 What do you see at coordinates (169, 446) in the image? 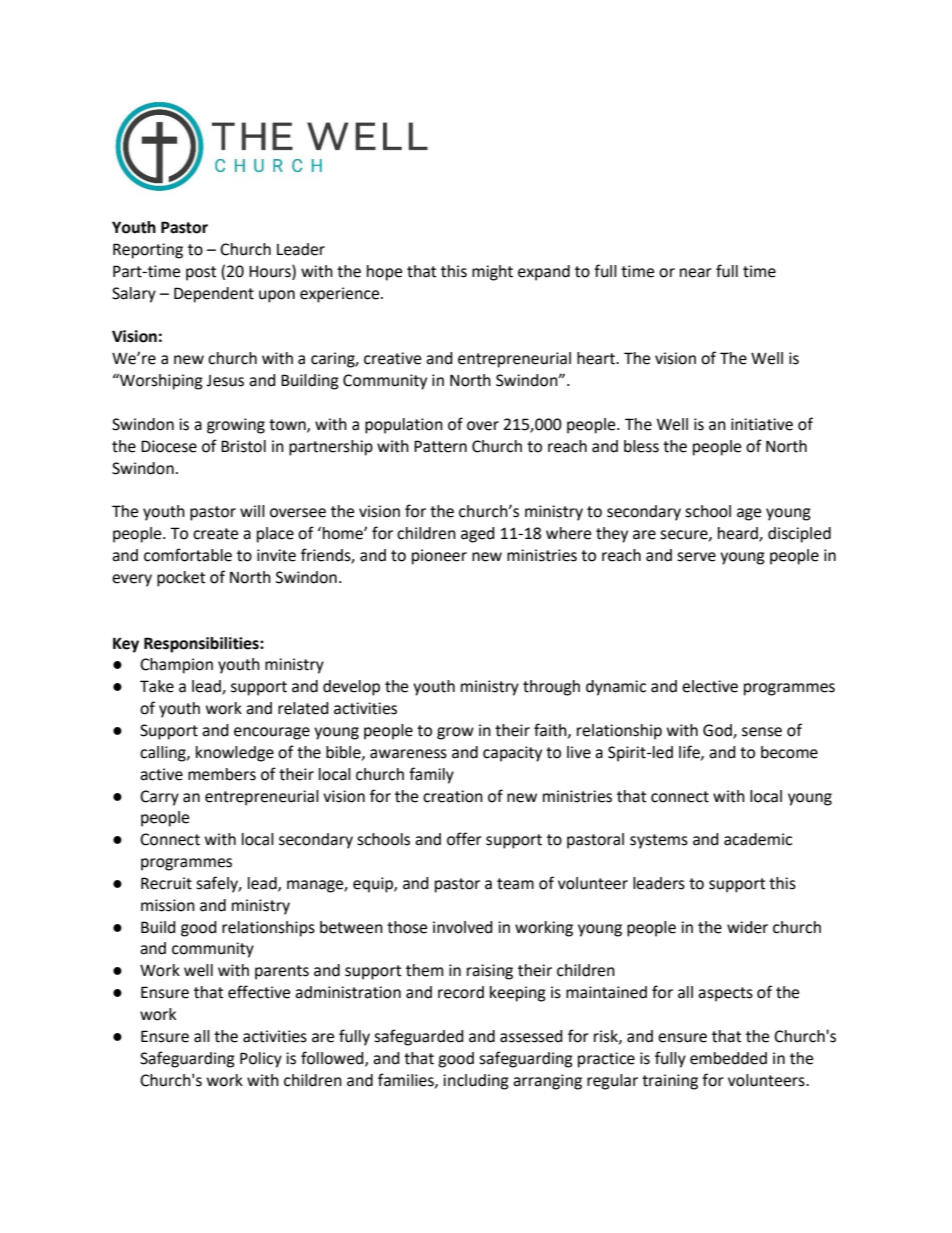
I see `Diocese` at bounding box center [169, 446].
